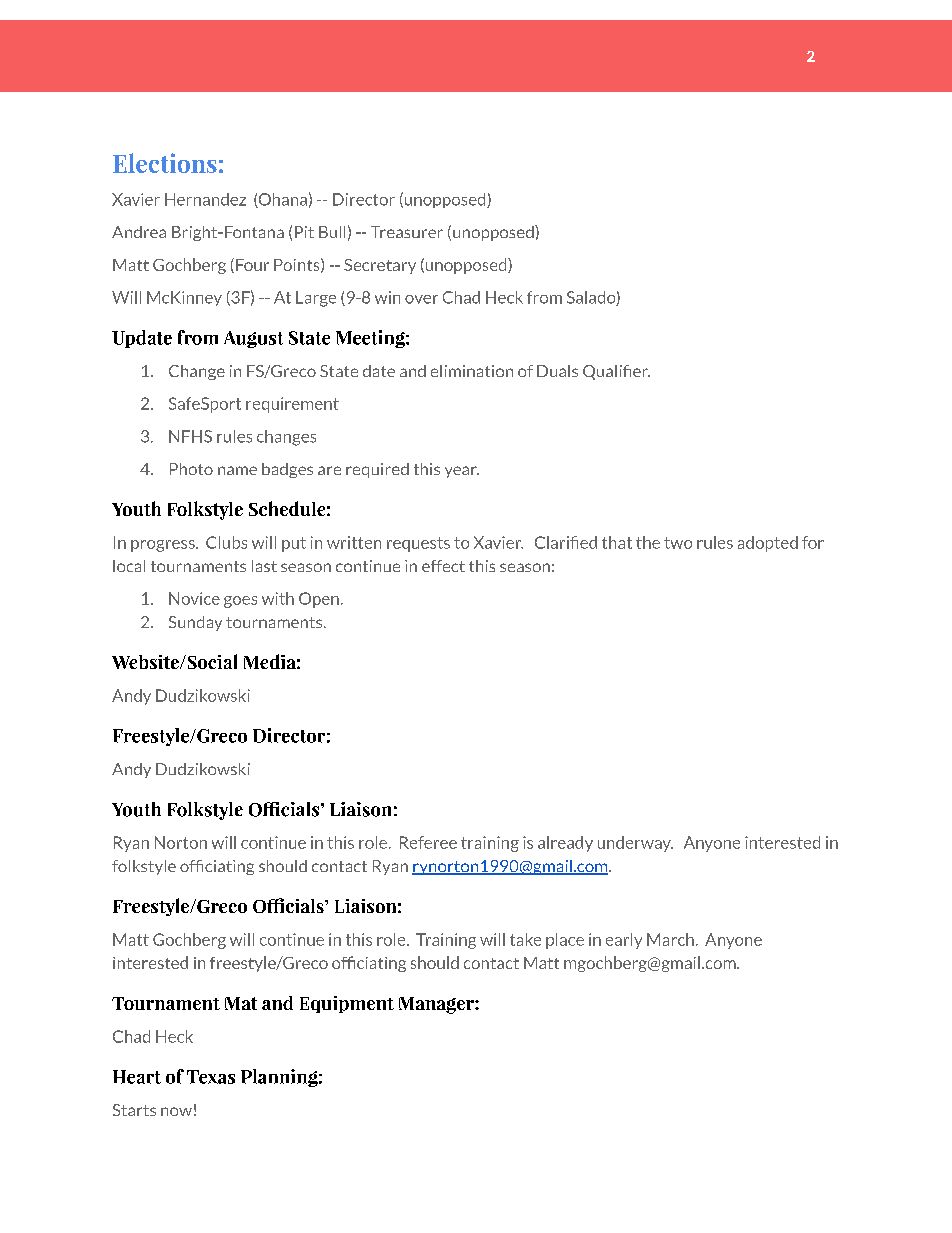 Image resolution: width=952 pixels, height=1233 pixels. Describe the element at coordinates (443, 566) in the image. I see `effect` at that location.
